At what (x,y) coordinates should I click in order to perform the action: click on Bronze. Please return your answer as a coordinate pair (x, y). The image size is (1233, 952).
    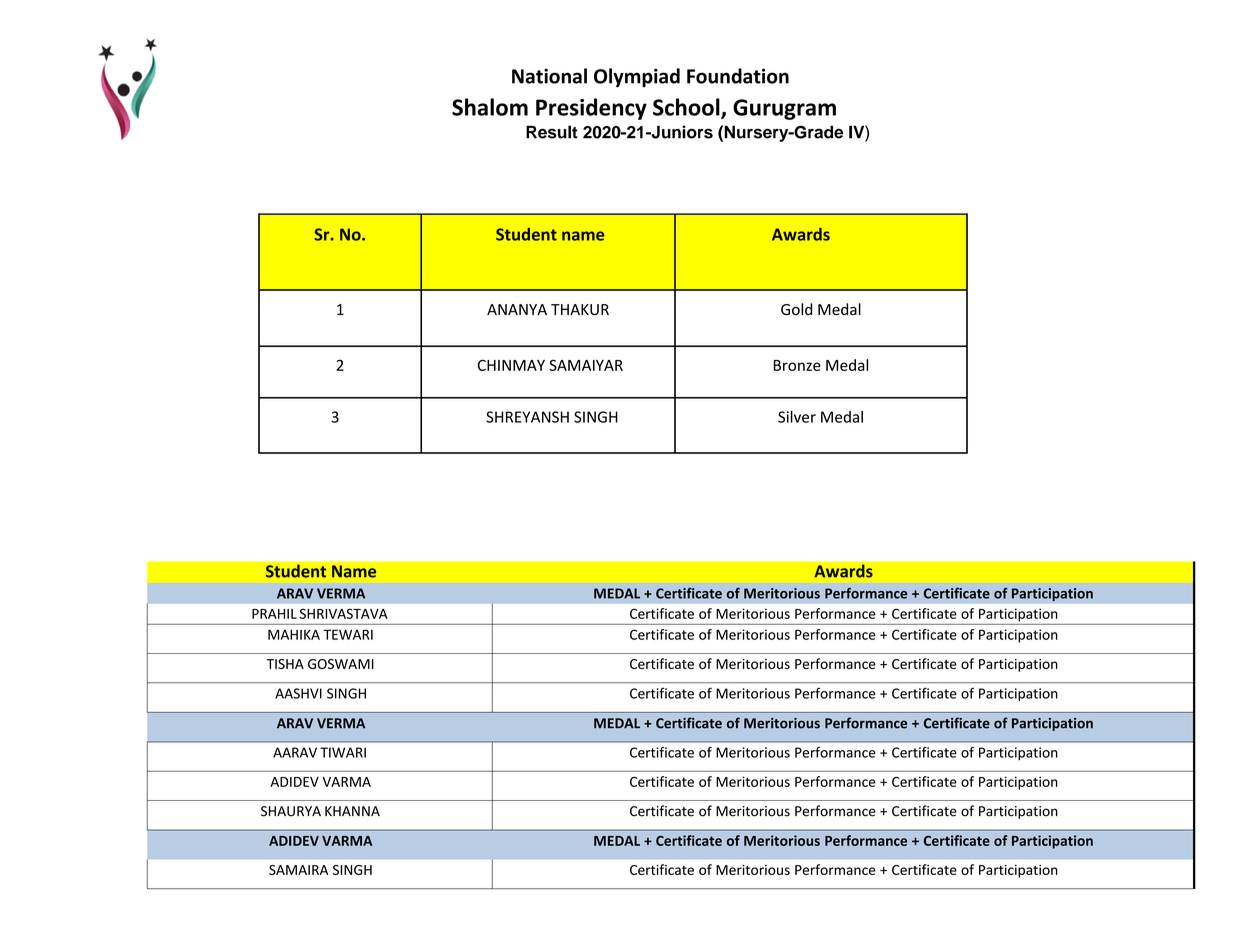
    Looking at the image, I should click on (797, 365).
